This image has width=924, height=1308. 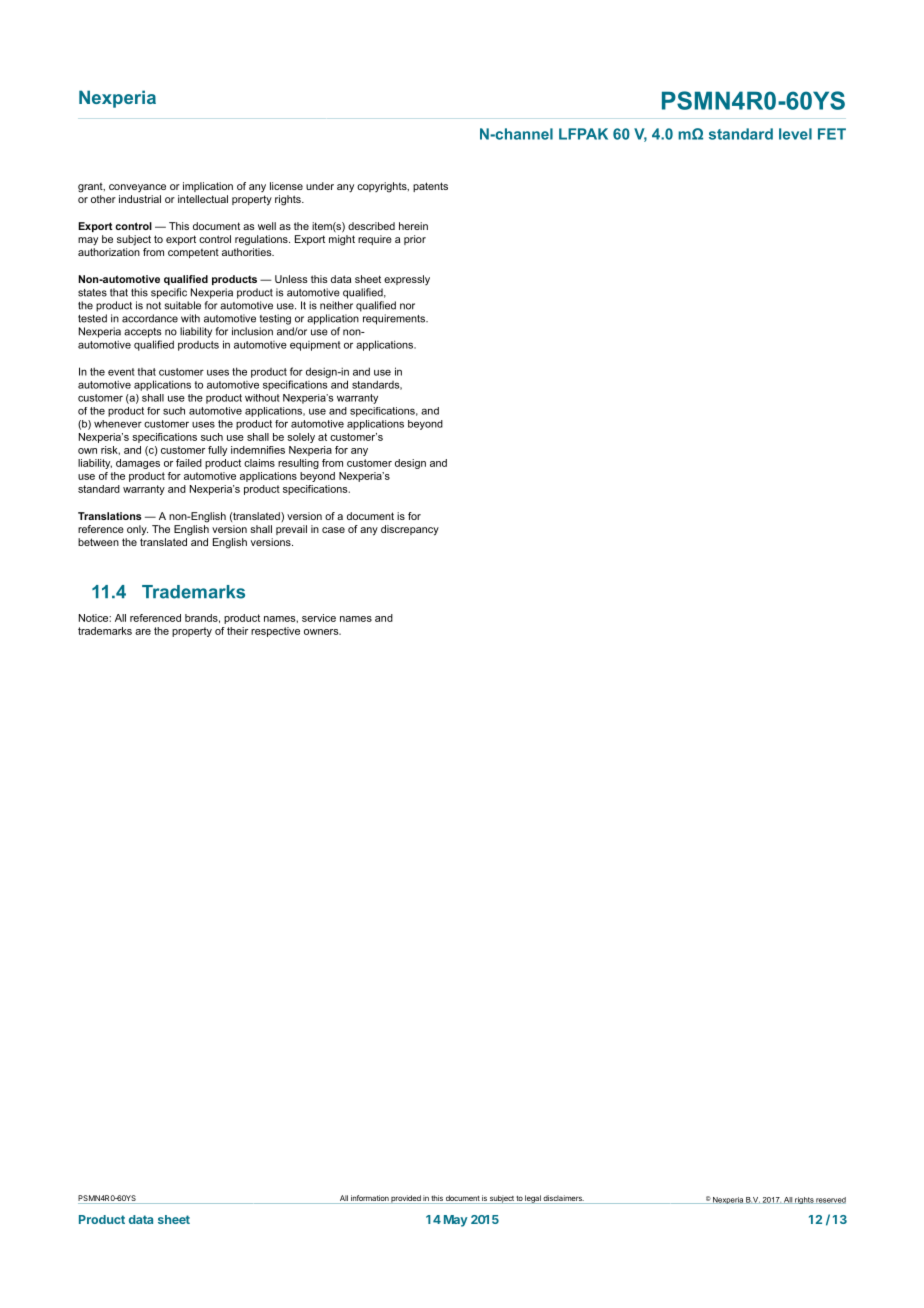 I want to click on service, so click(x=319, y=618).
